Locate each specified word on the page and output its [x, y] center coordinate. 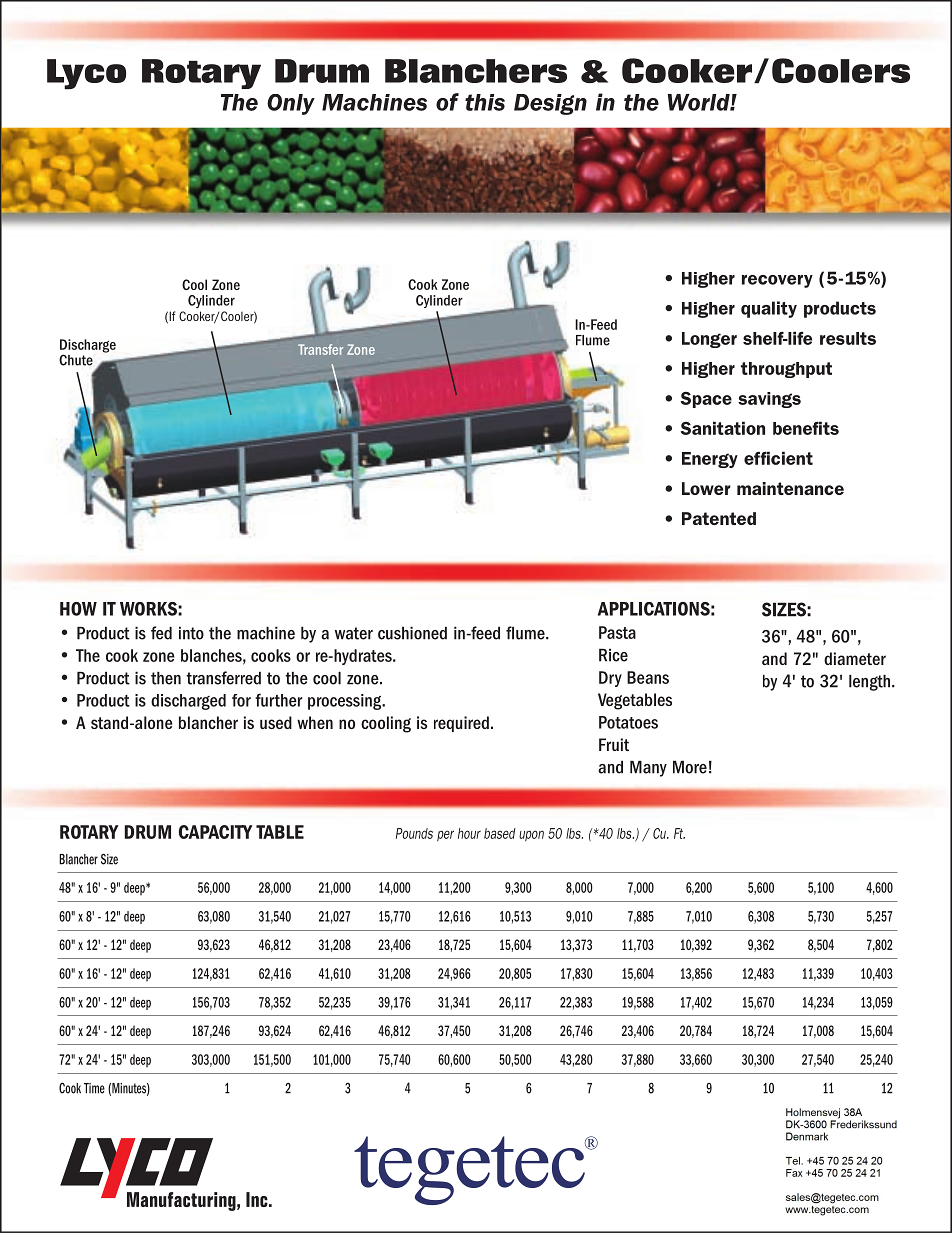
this [485, 102]
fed [161, 633]
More [690, 767]
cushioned [412, 633]
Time [94, 1088]
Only [291, 104]
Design [550, 104]
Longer [709, 340]
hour [469, 833]
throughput [786, 370]
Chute [76, 360]
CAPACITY [216, 832]
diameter [855, 658]
